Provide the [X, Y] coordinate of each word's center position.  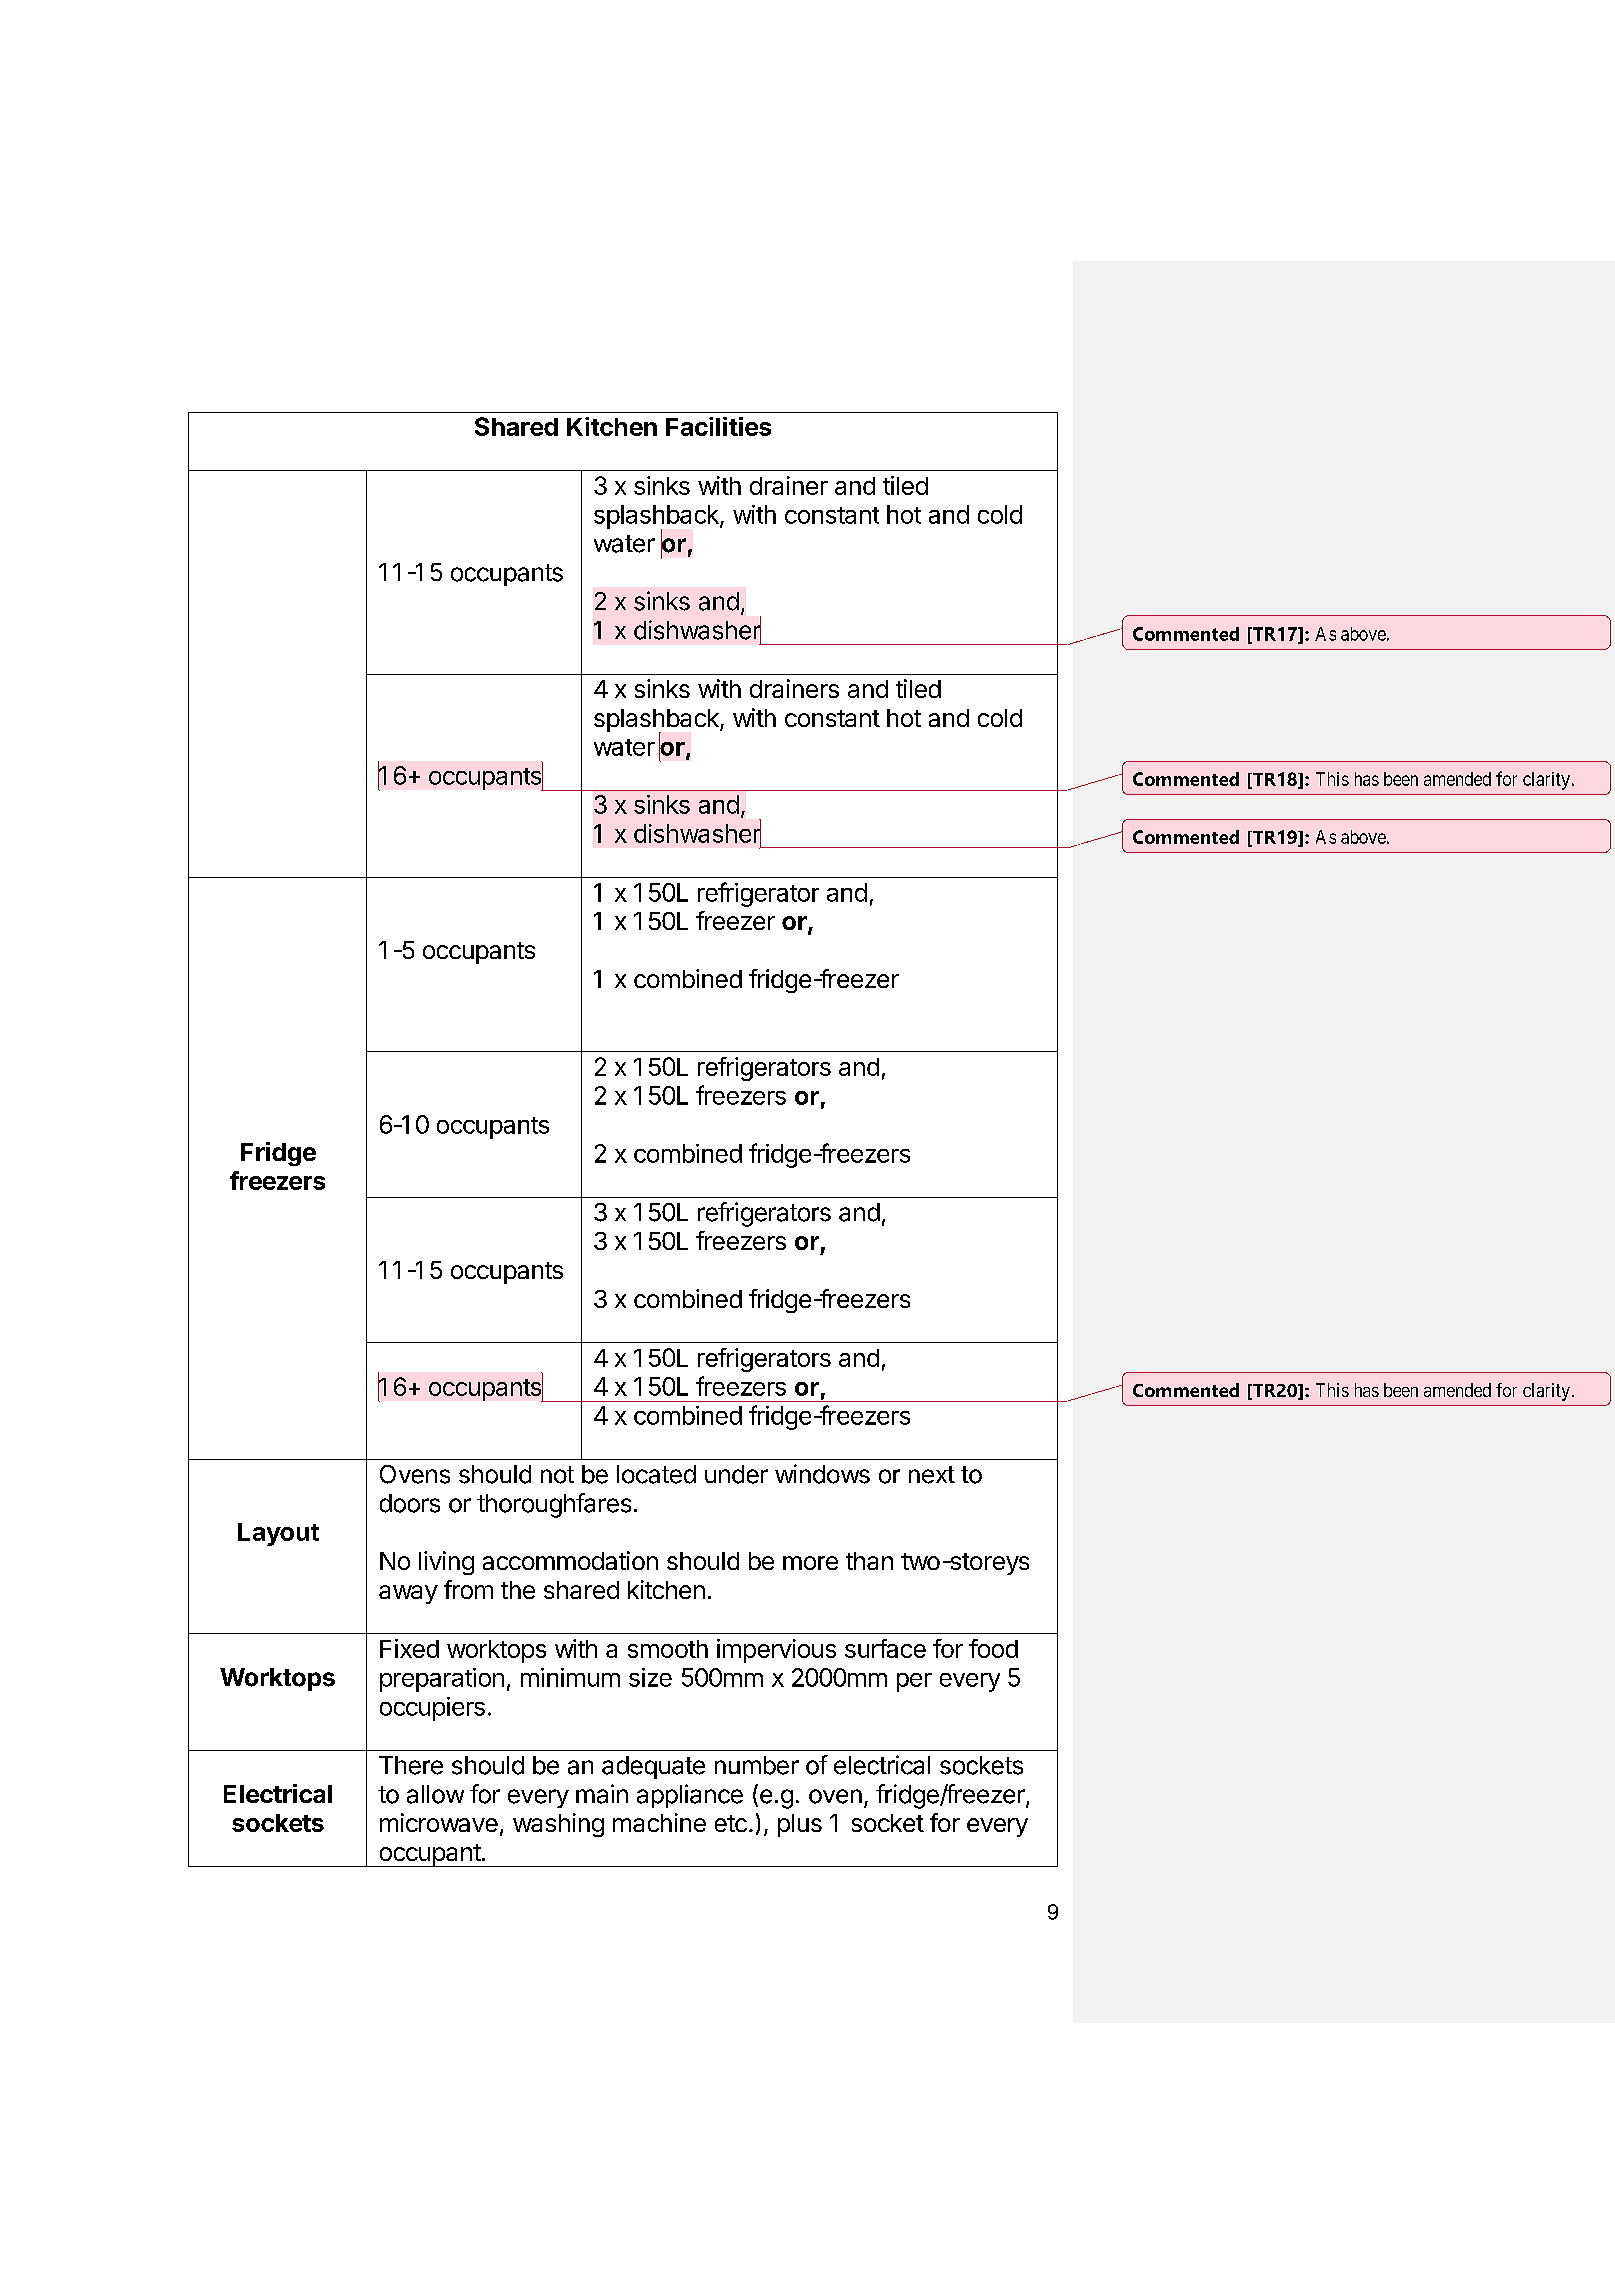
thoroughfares [554, 1505]
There [411, 1765]
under [736, 1474]
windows [822, 1474]
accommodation [570, 1560]
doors [410, 1503]
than [869, 1561]
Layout [278, 1534]
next [932, 1475]
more [810, 1563]
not [557, 1475]
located [656, 1474]
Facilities [718, 426]
